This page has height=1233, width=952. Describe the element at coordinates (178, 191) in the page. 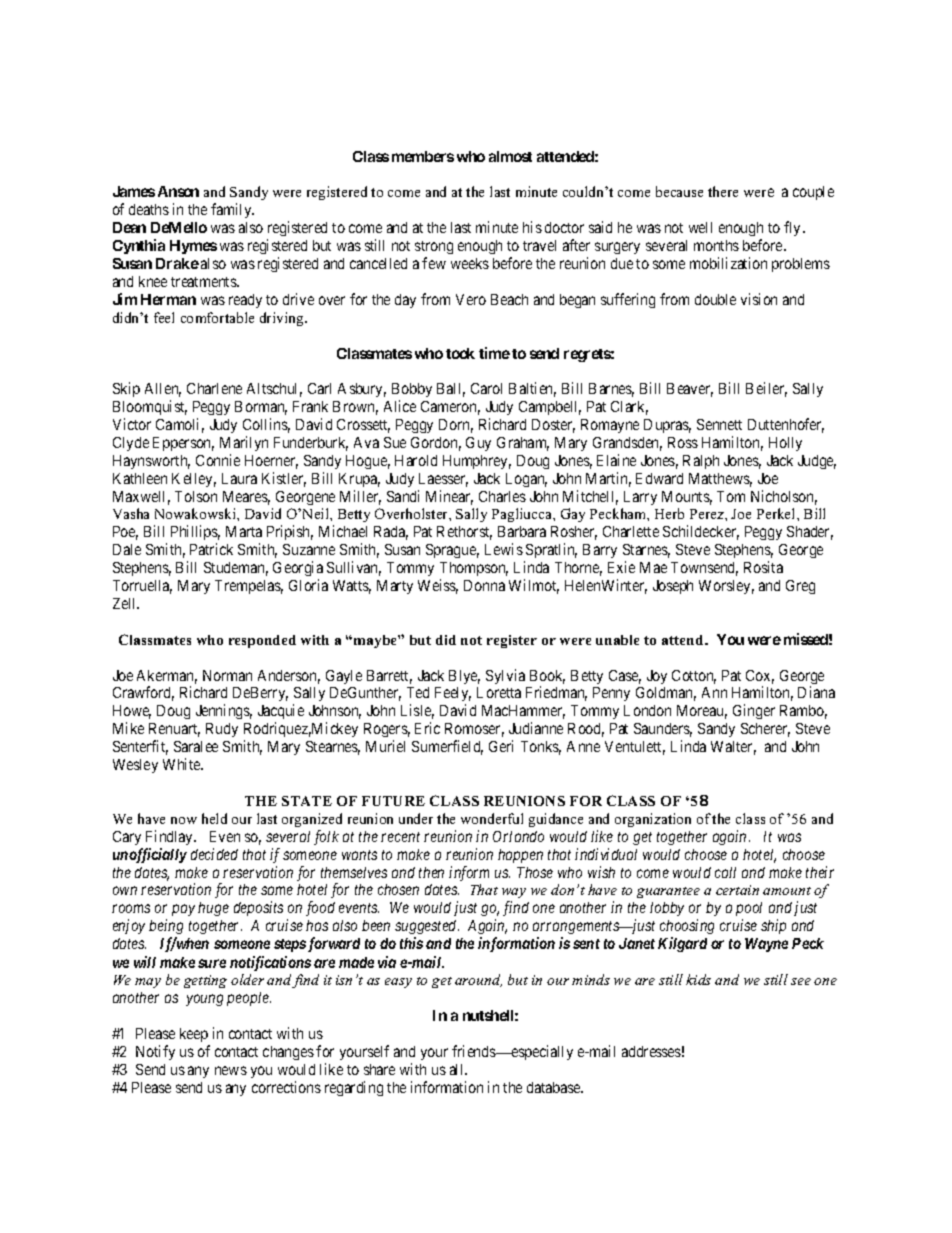

I see `Anson` at that location.
